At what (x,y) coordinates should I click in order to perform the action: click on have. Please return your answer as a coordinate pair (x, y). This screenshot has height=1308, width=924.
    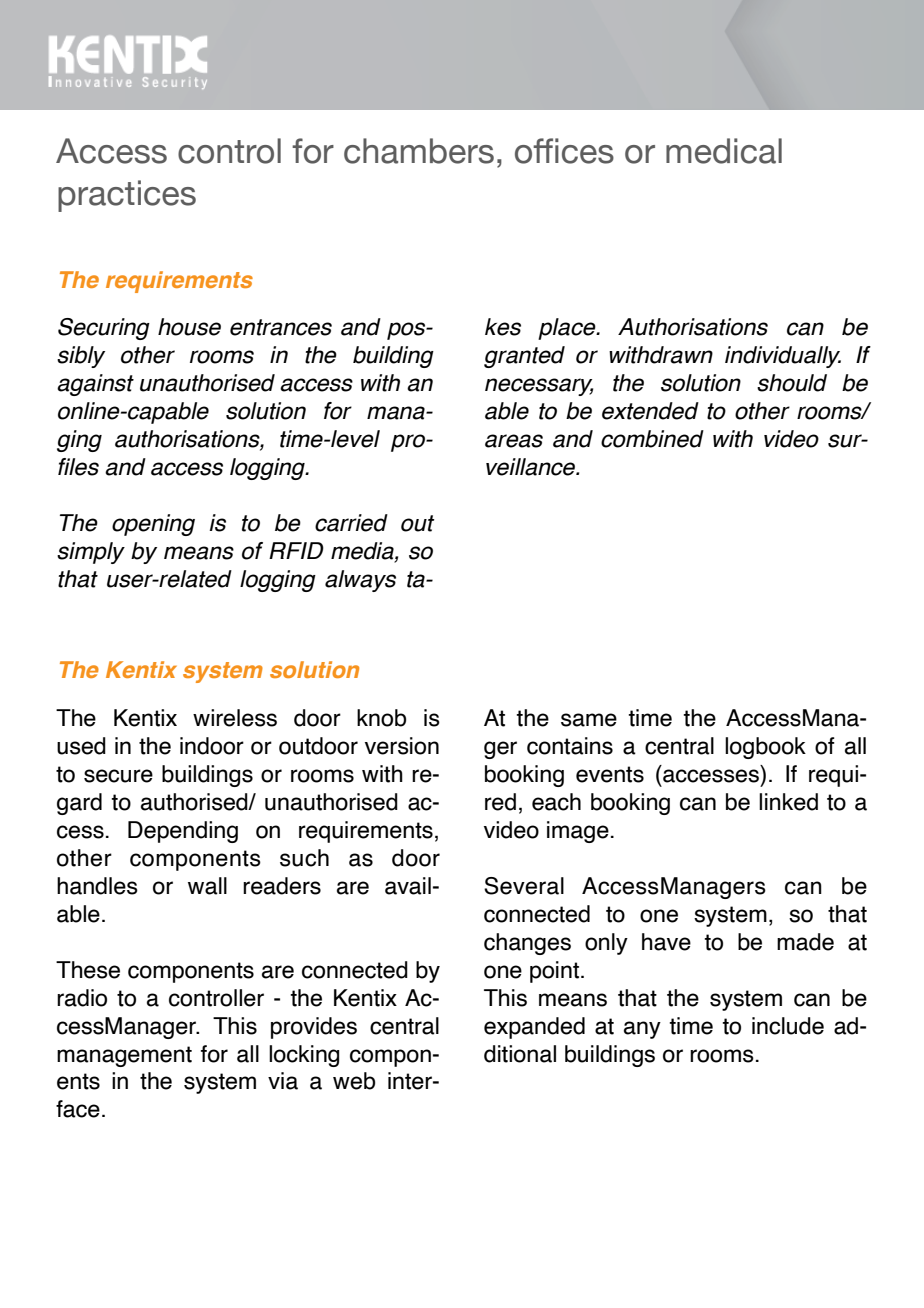
    Looking at the image, I should click on (666, 942).
